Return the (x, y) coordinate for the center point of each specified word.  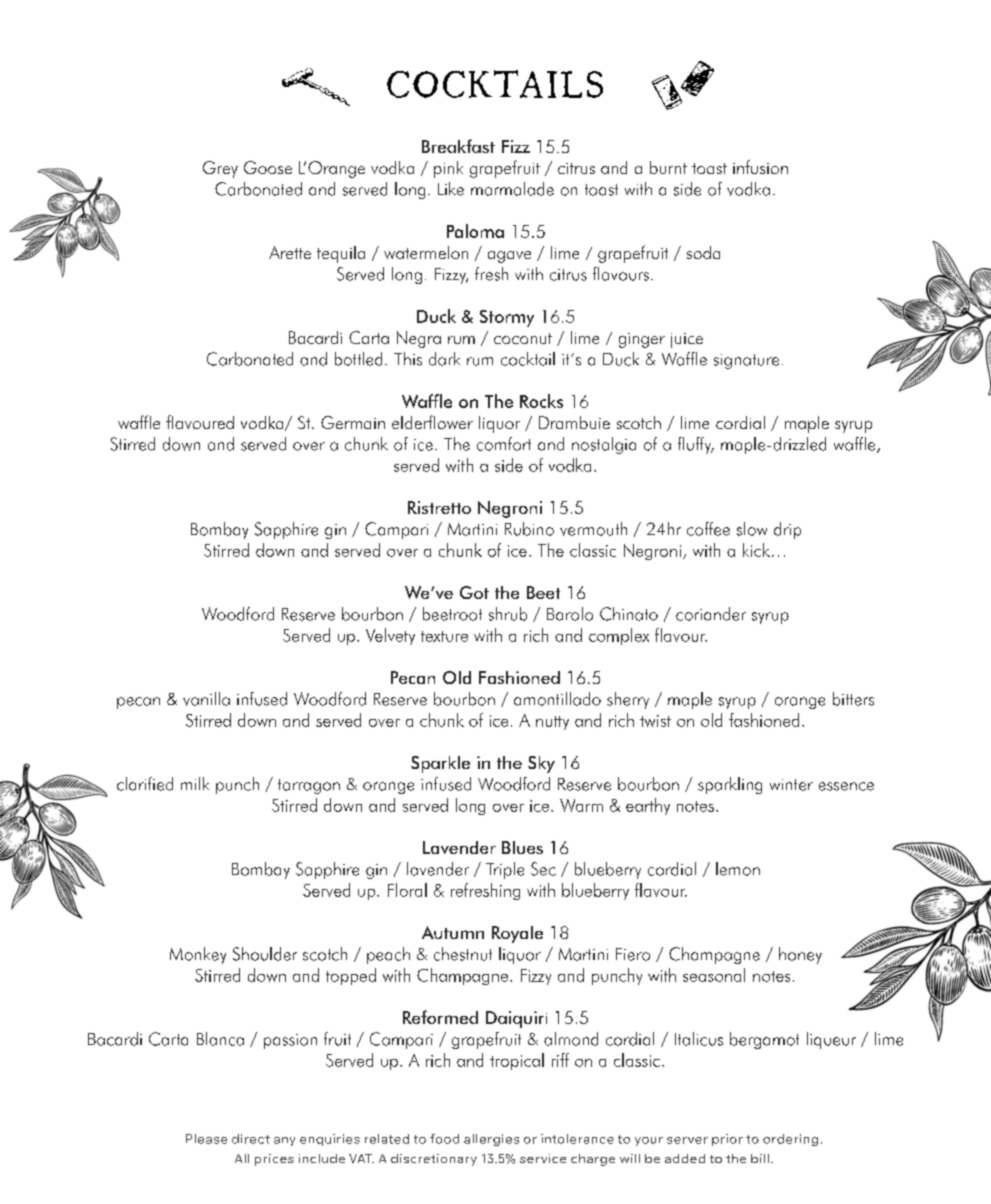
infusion (760, 167)
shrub (508, 614)
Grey (220, 169)
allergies (491, 1140)
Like (451, 189)
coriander (711, 614)
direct (251, 1139)
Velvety (390, 636)
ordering (790, 1140)
